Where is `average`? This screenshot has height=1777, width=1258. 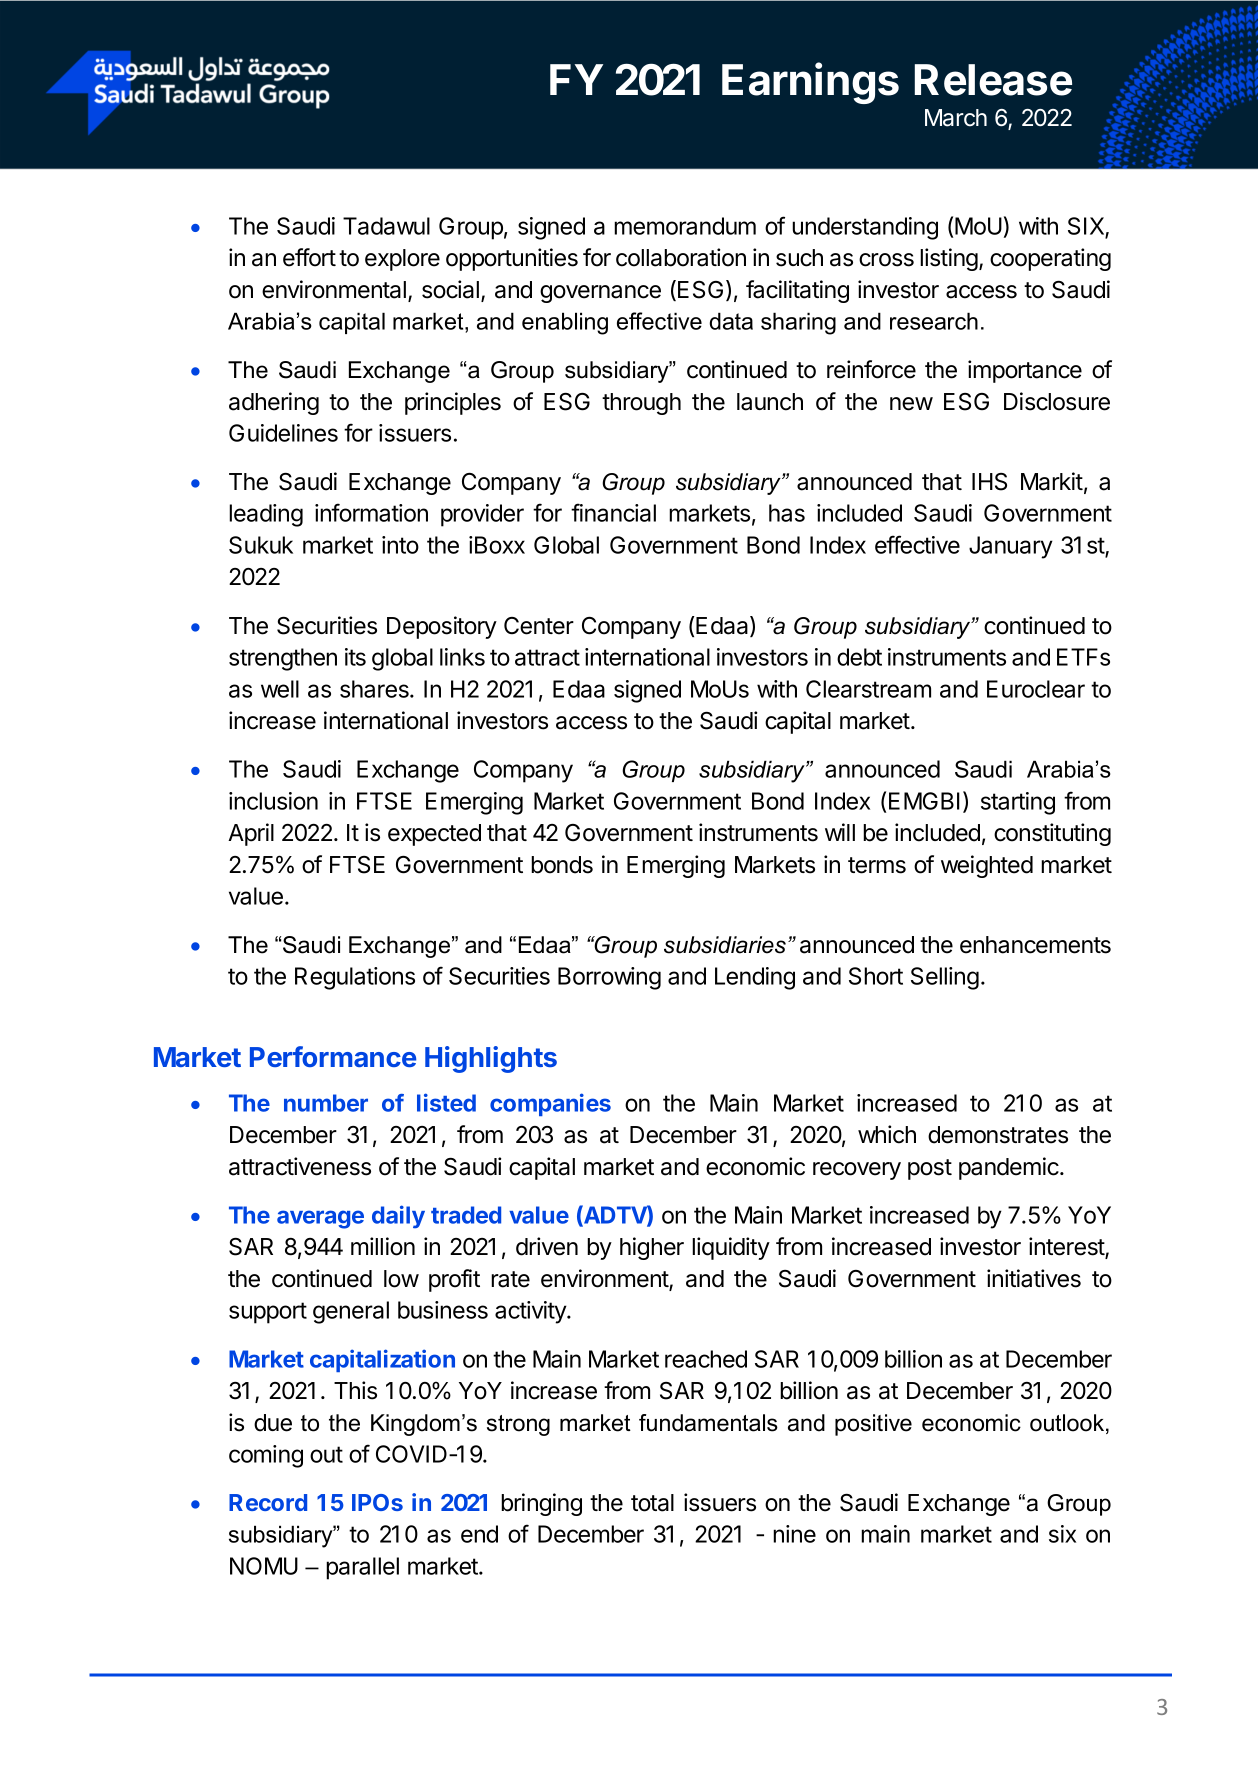 average is located at coordinates (320, 1219).
